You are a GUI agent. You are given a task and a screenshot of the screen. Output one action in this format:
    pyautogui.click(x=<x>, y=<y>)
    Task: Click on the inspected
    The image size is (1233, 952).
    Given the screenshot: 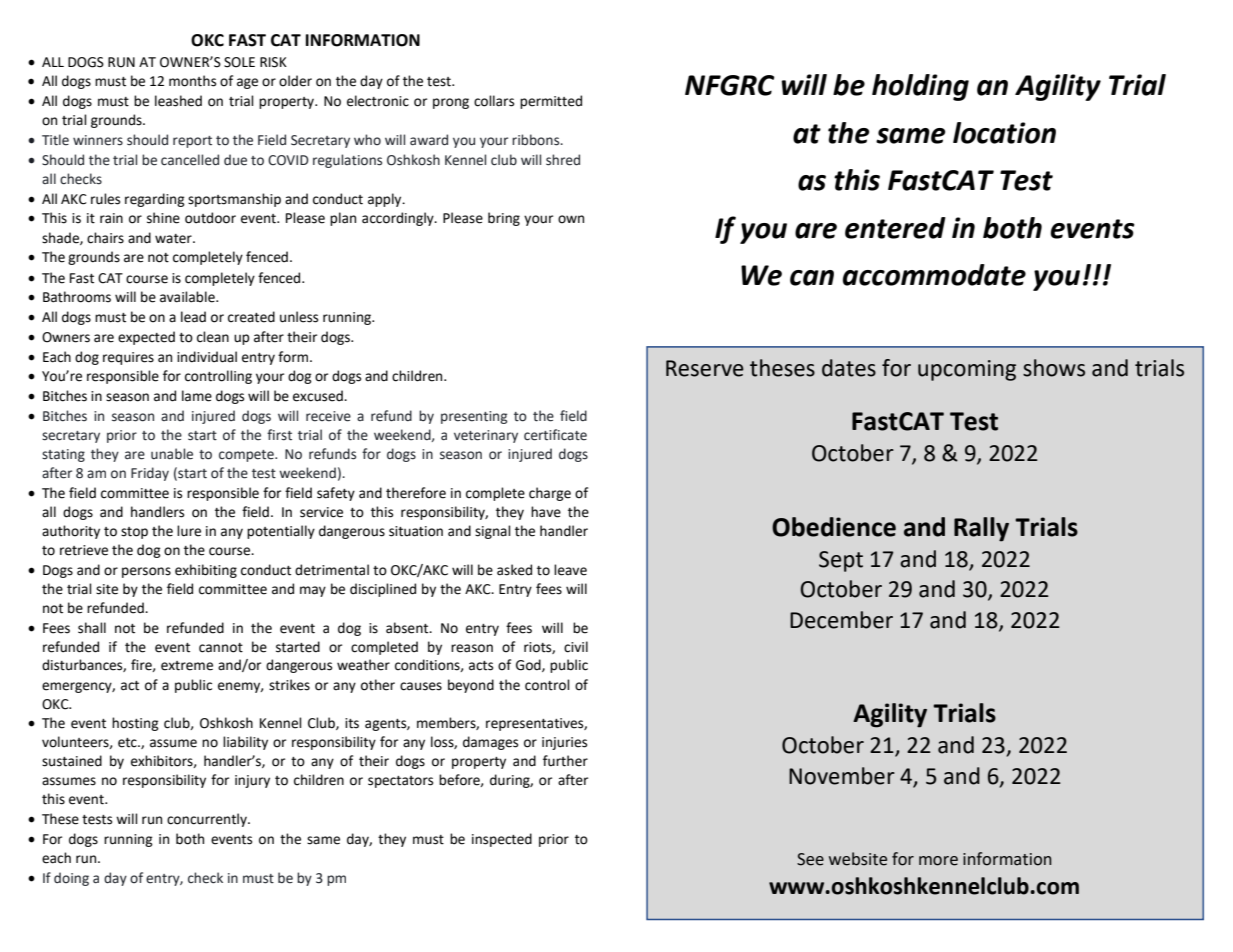 What is the action you would take?
    pyautogui.click(x=502, y=840)
